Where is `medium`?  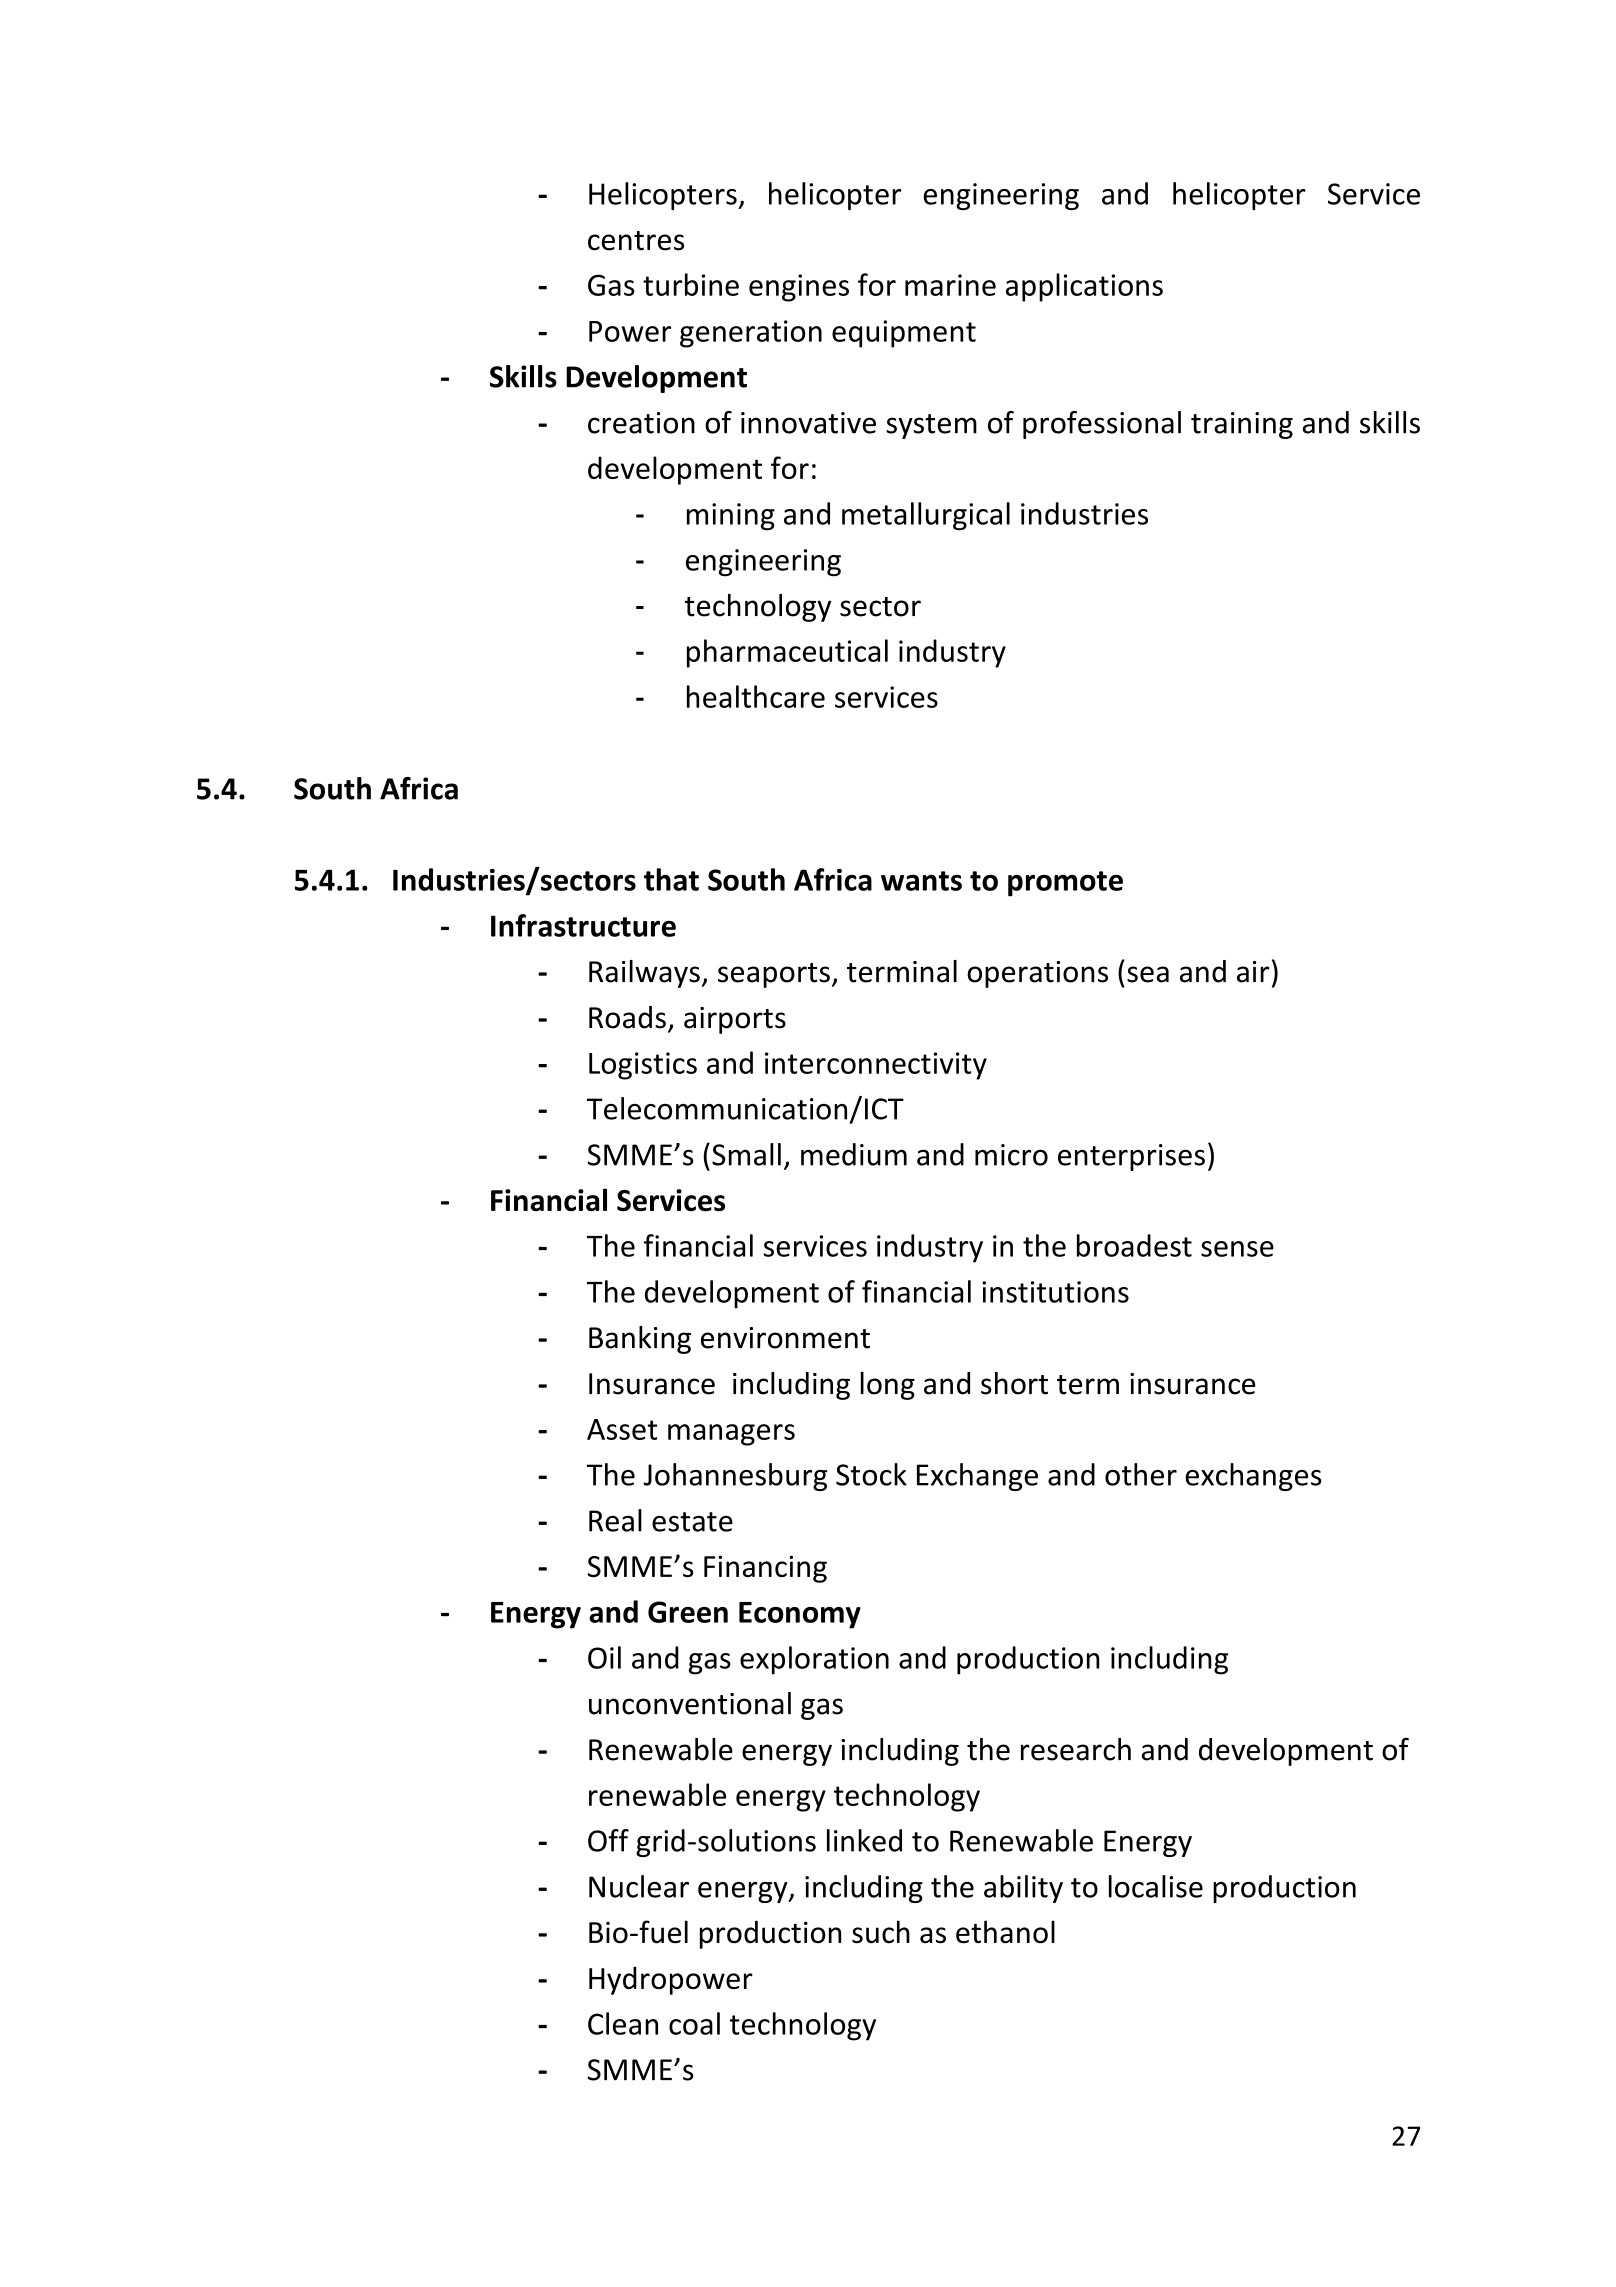 medium is located at coordinates (854, 1154).
